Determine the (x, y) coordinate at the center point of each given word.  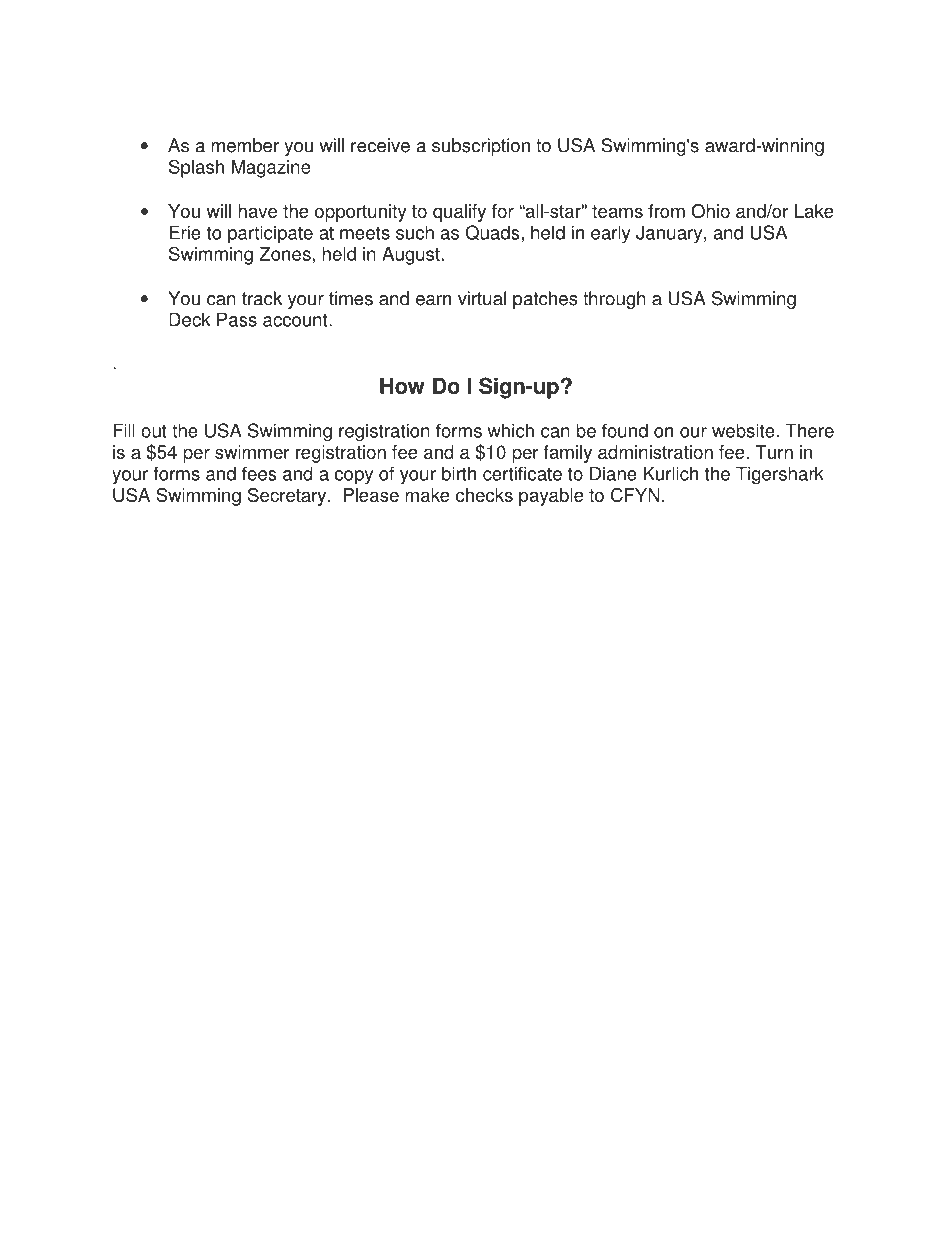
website (743, 430)
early (610, 234)
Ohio (710, 211)
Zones (285, 254)
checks (484, 495)
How (402, 386)
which (511, 430)
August (411, 256)
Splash (196, 168)
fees (259, 473)
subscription (481, 147)
